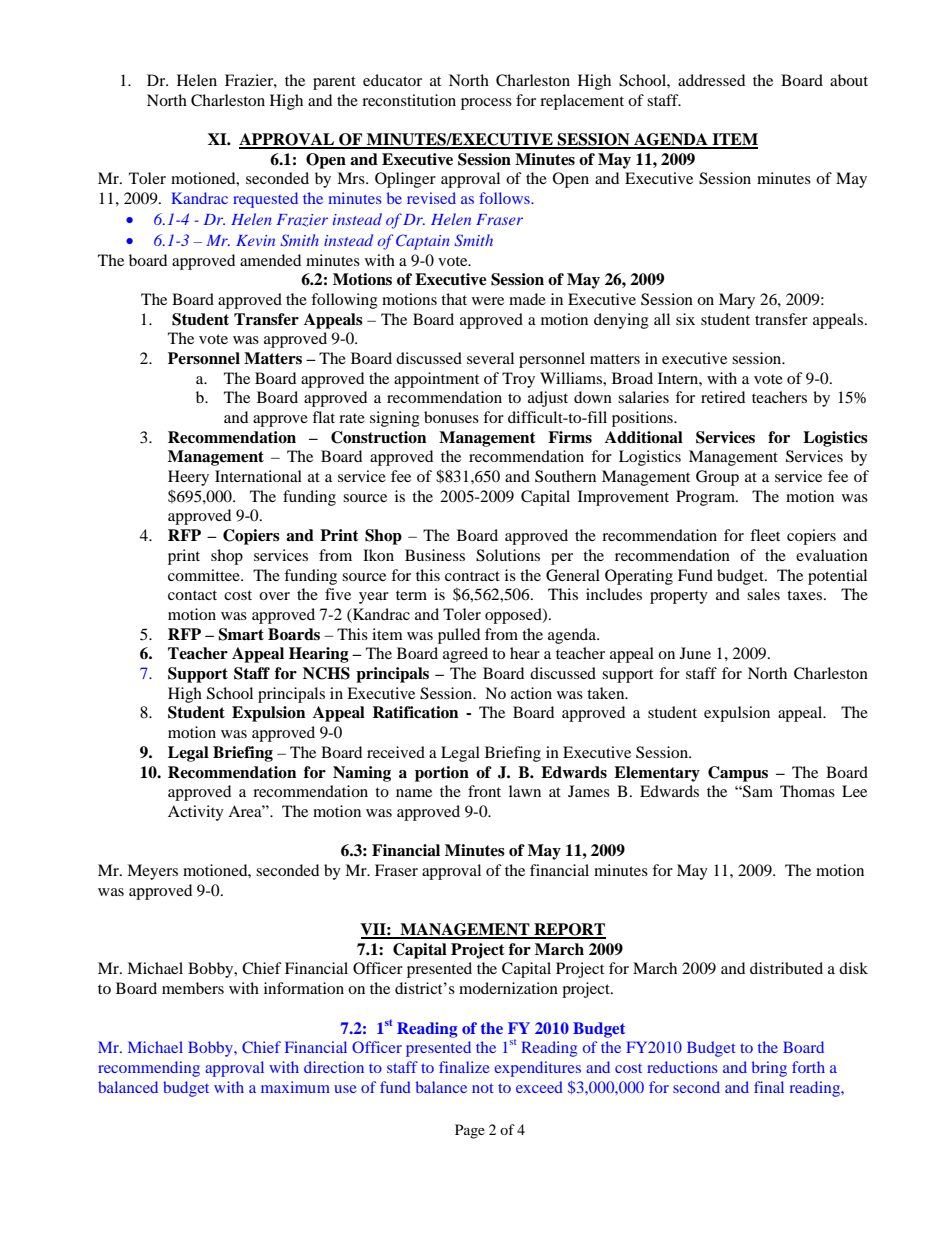 Image resolution: width=952 pixels, height=1233 pixels. Describe the element at coordinates (295, 1087) in the screenshot. I see `maximum` at that location.
